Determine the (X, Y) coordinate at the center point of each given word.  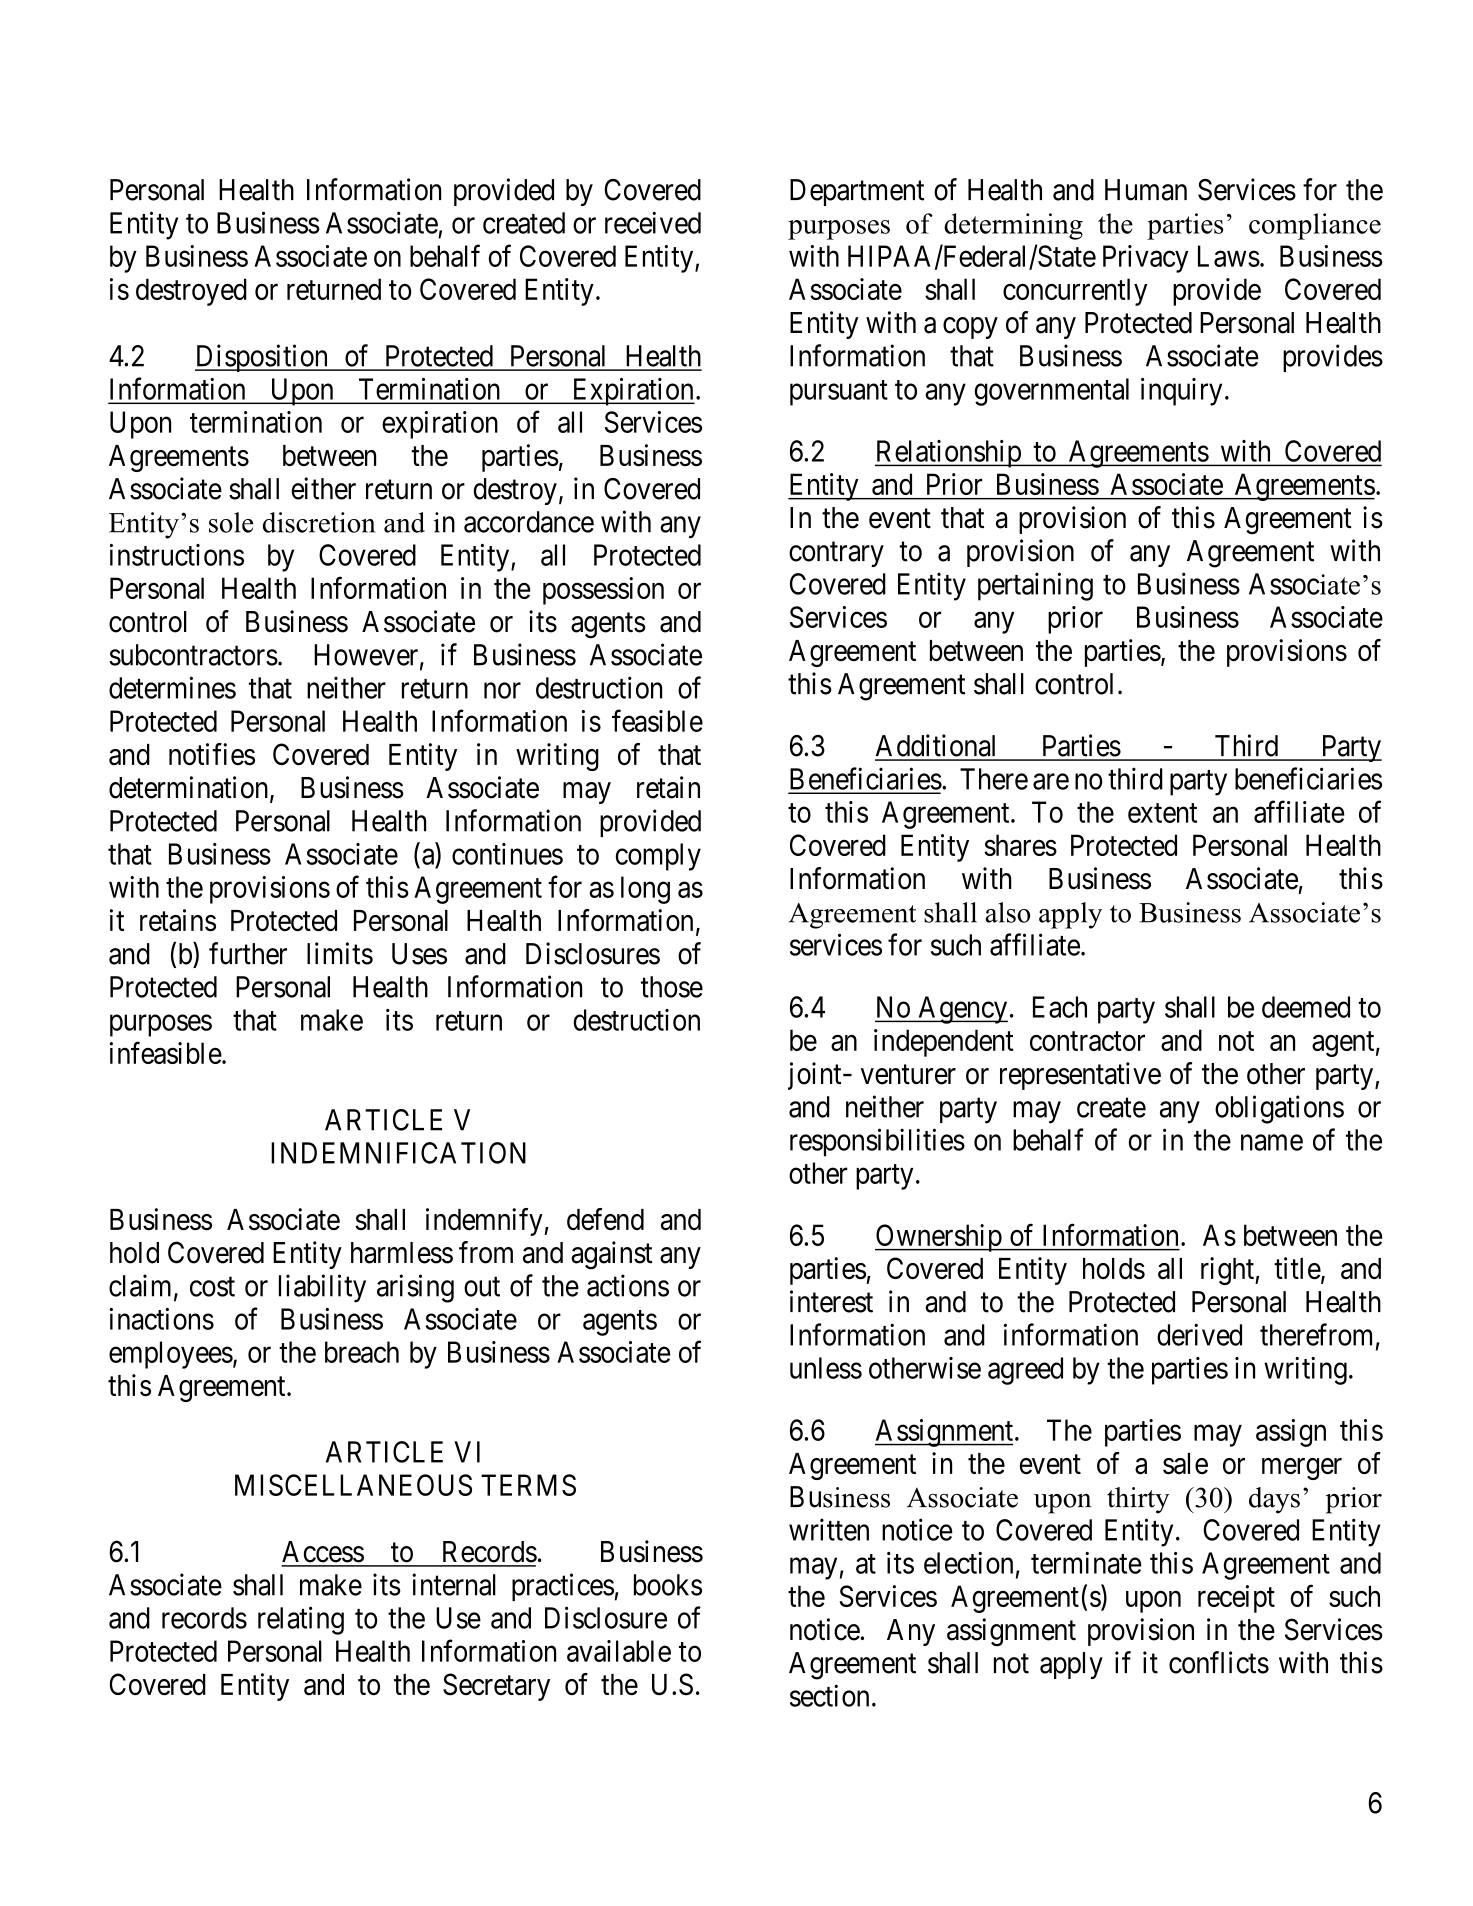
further (248, 953)
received (653, 222)
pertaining (1035, 586)
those (672, 987)
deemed (1306, 1007)
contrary (836, 554)
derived (1199, 1334)
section (829, 1695)
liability (322, 1288)
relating (301, 1620)
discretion (319, 522)
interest (831, 1301)
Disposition (262, 358)
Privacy (1145, 259)
